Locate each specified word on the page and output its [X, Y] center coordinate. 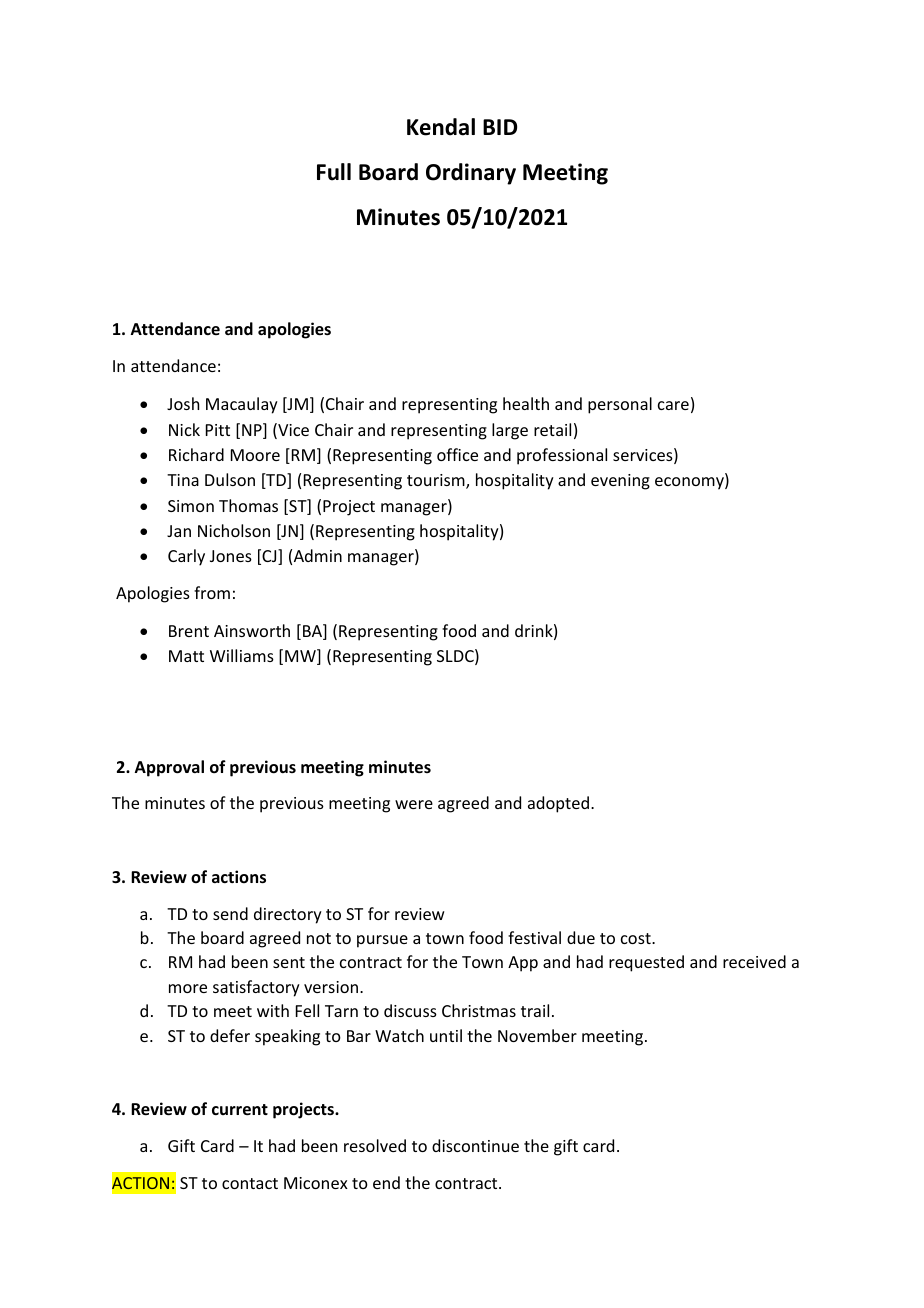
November [537, 1035]
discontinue [475, 1145]
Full [334, 172]
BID [500, 127]
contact [250, 1183]
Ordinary [471, 174]
